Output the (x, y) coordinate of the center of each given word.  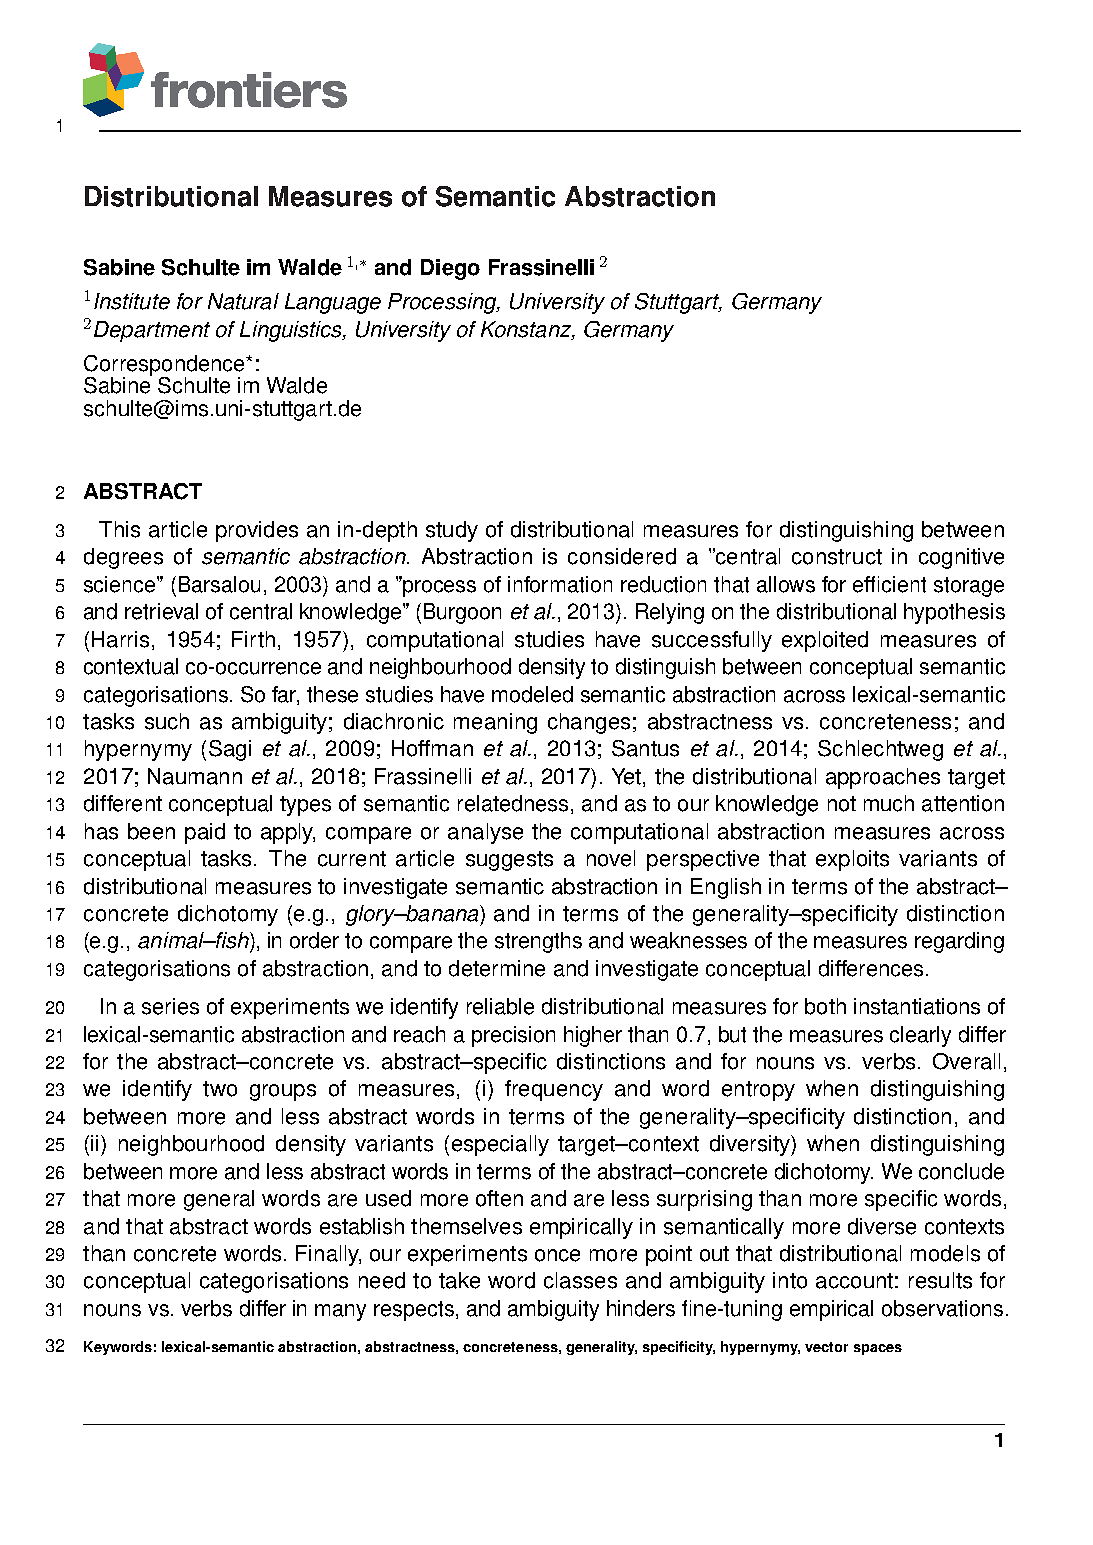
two (220, 1089)
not (842, 804)
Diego (450, 269)
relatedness (513, 803)
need (382, 1280)
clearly (920, 1036)
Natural (243, 301)
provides (257, 531)
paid (205, 833)
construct (837, 557)
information (560, 584)
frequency (554, 1090)
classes (580, 1280)
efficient (889, 584)
